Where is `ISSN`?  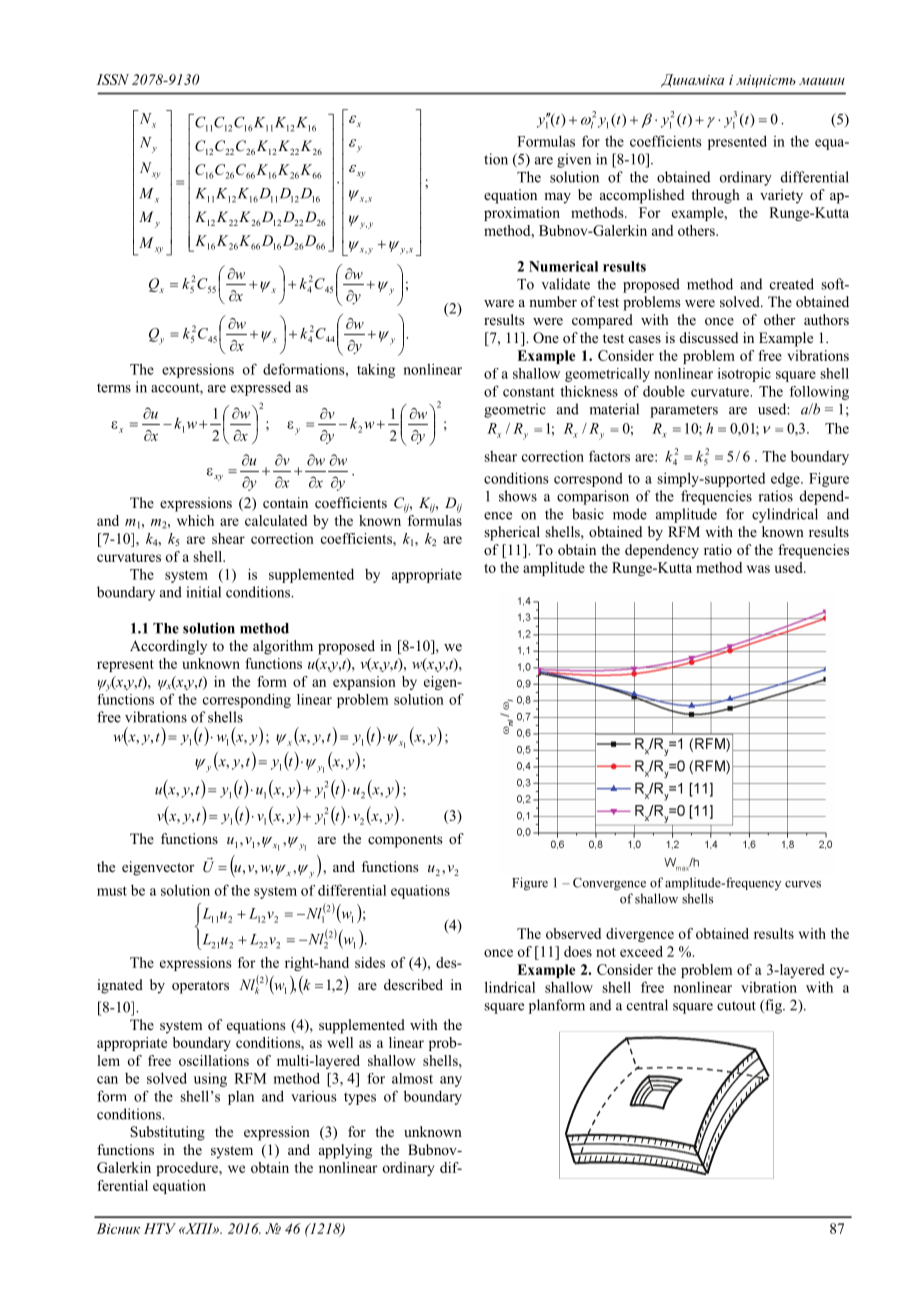 ISSN is located at coordinates (112, 79).
